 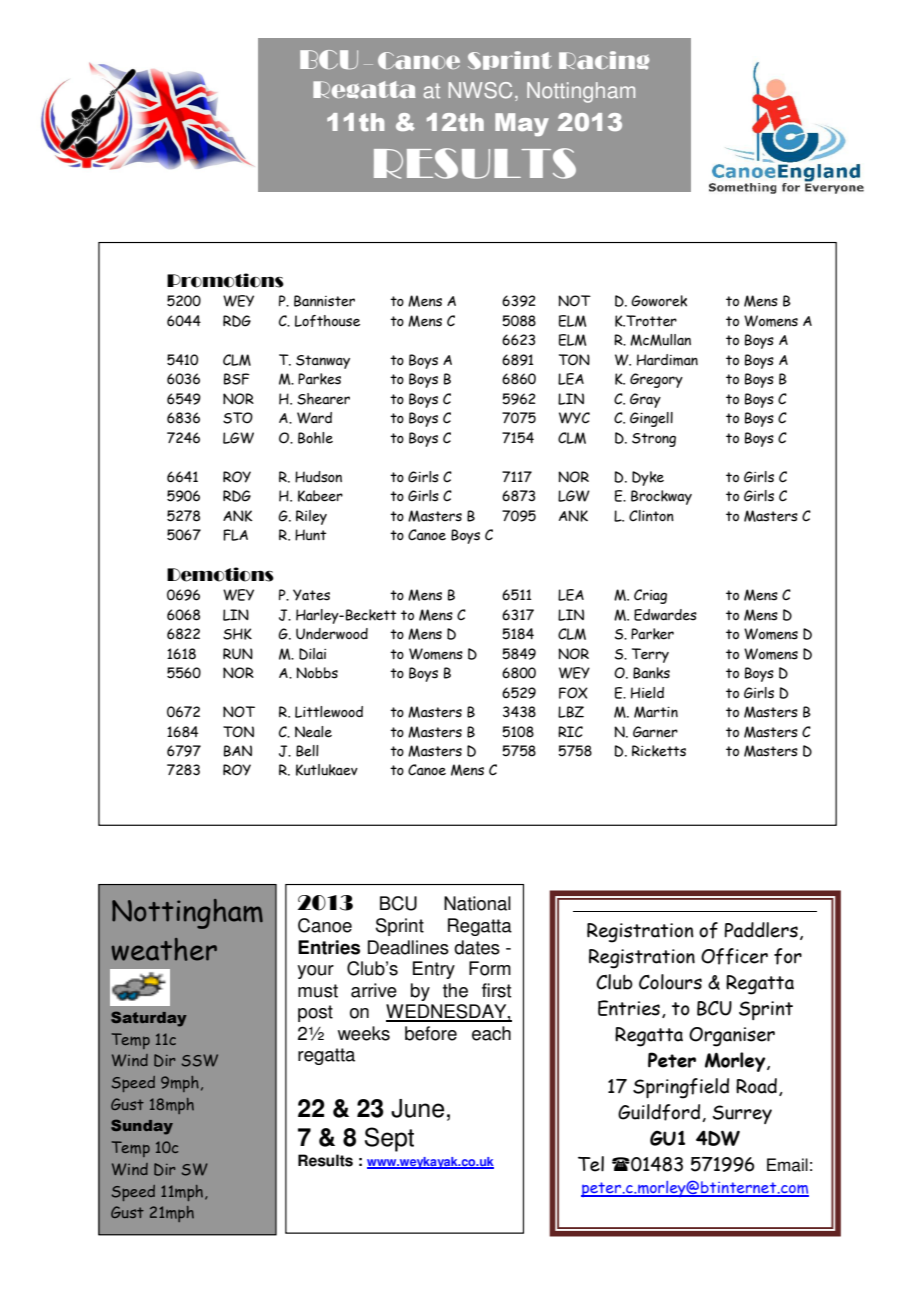 I want to click on Racing, so click(x=604, y=60).
